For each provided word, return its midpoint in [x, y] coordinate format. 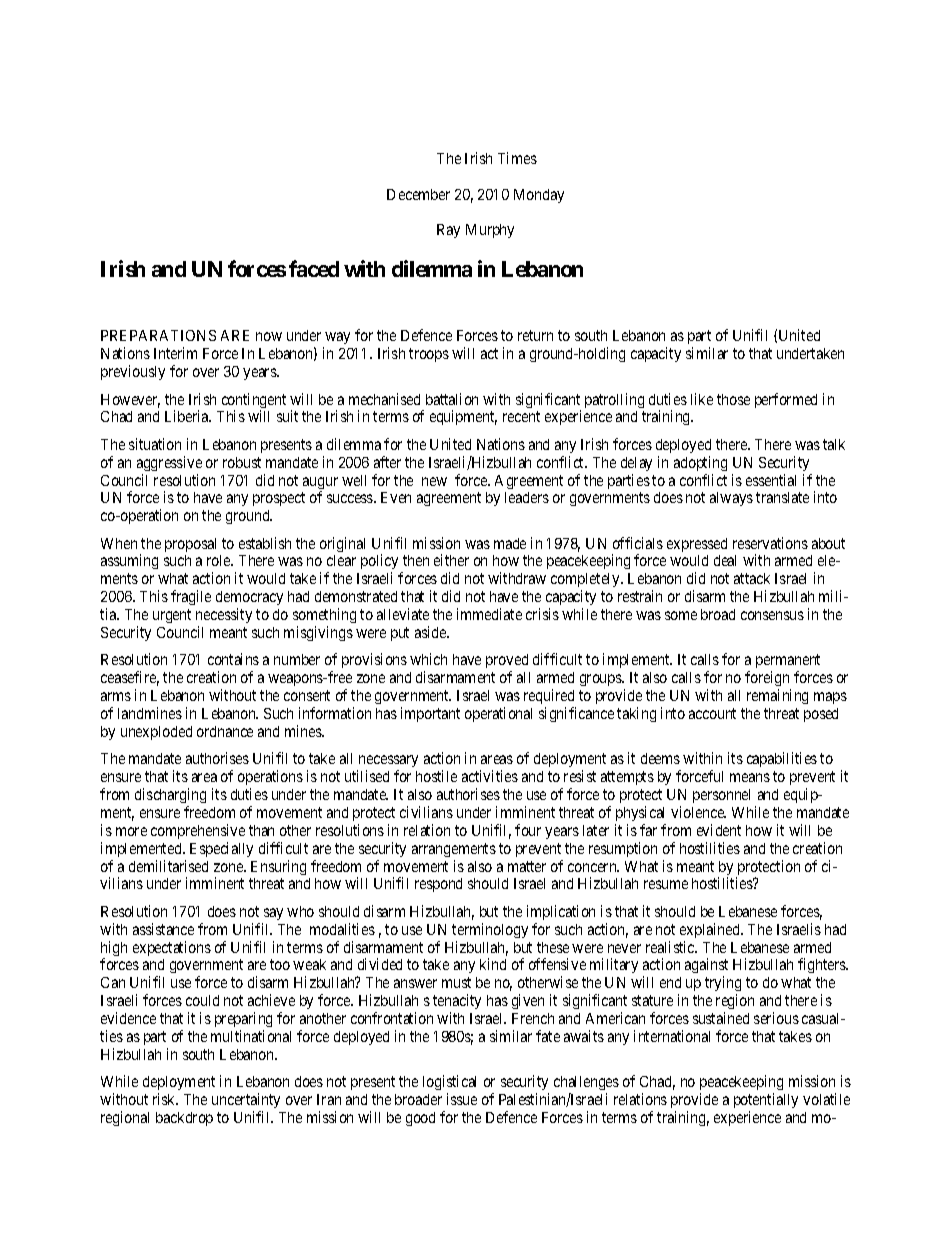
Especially [221, 849]
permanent [788, 663]
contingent [254, 402]
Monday [539, 196]
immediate [489, 614]
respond [438, 885]
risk [165, 1099]
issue [462, 1099]
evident [719, 830]
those [733, 399]
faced [314, 268]
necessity [224, 615]
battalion [452, 399]
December [418, 194]
